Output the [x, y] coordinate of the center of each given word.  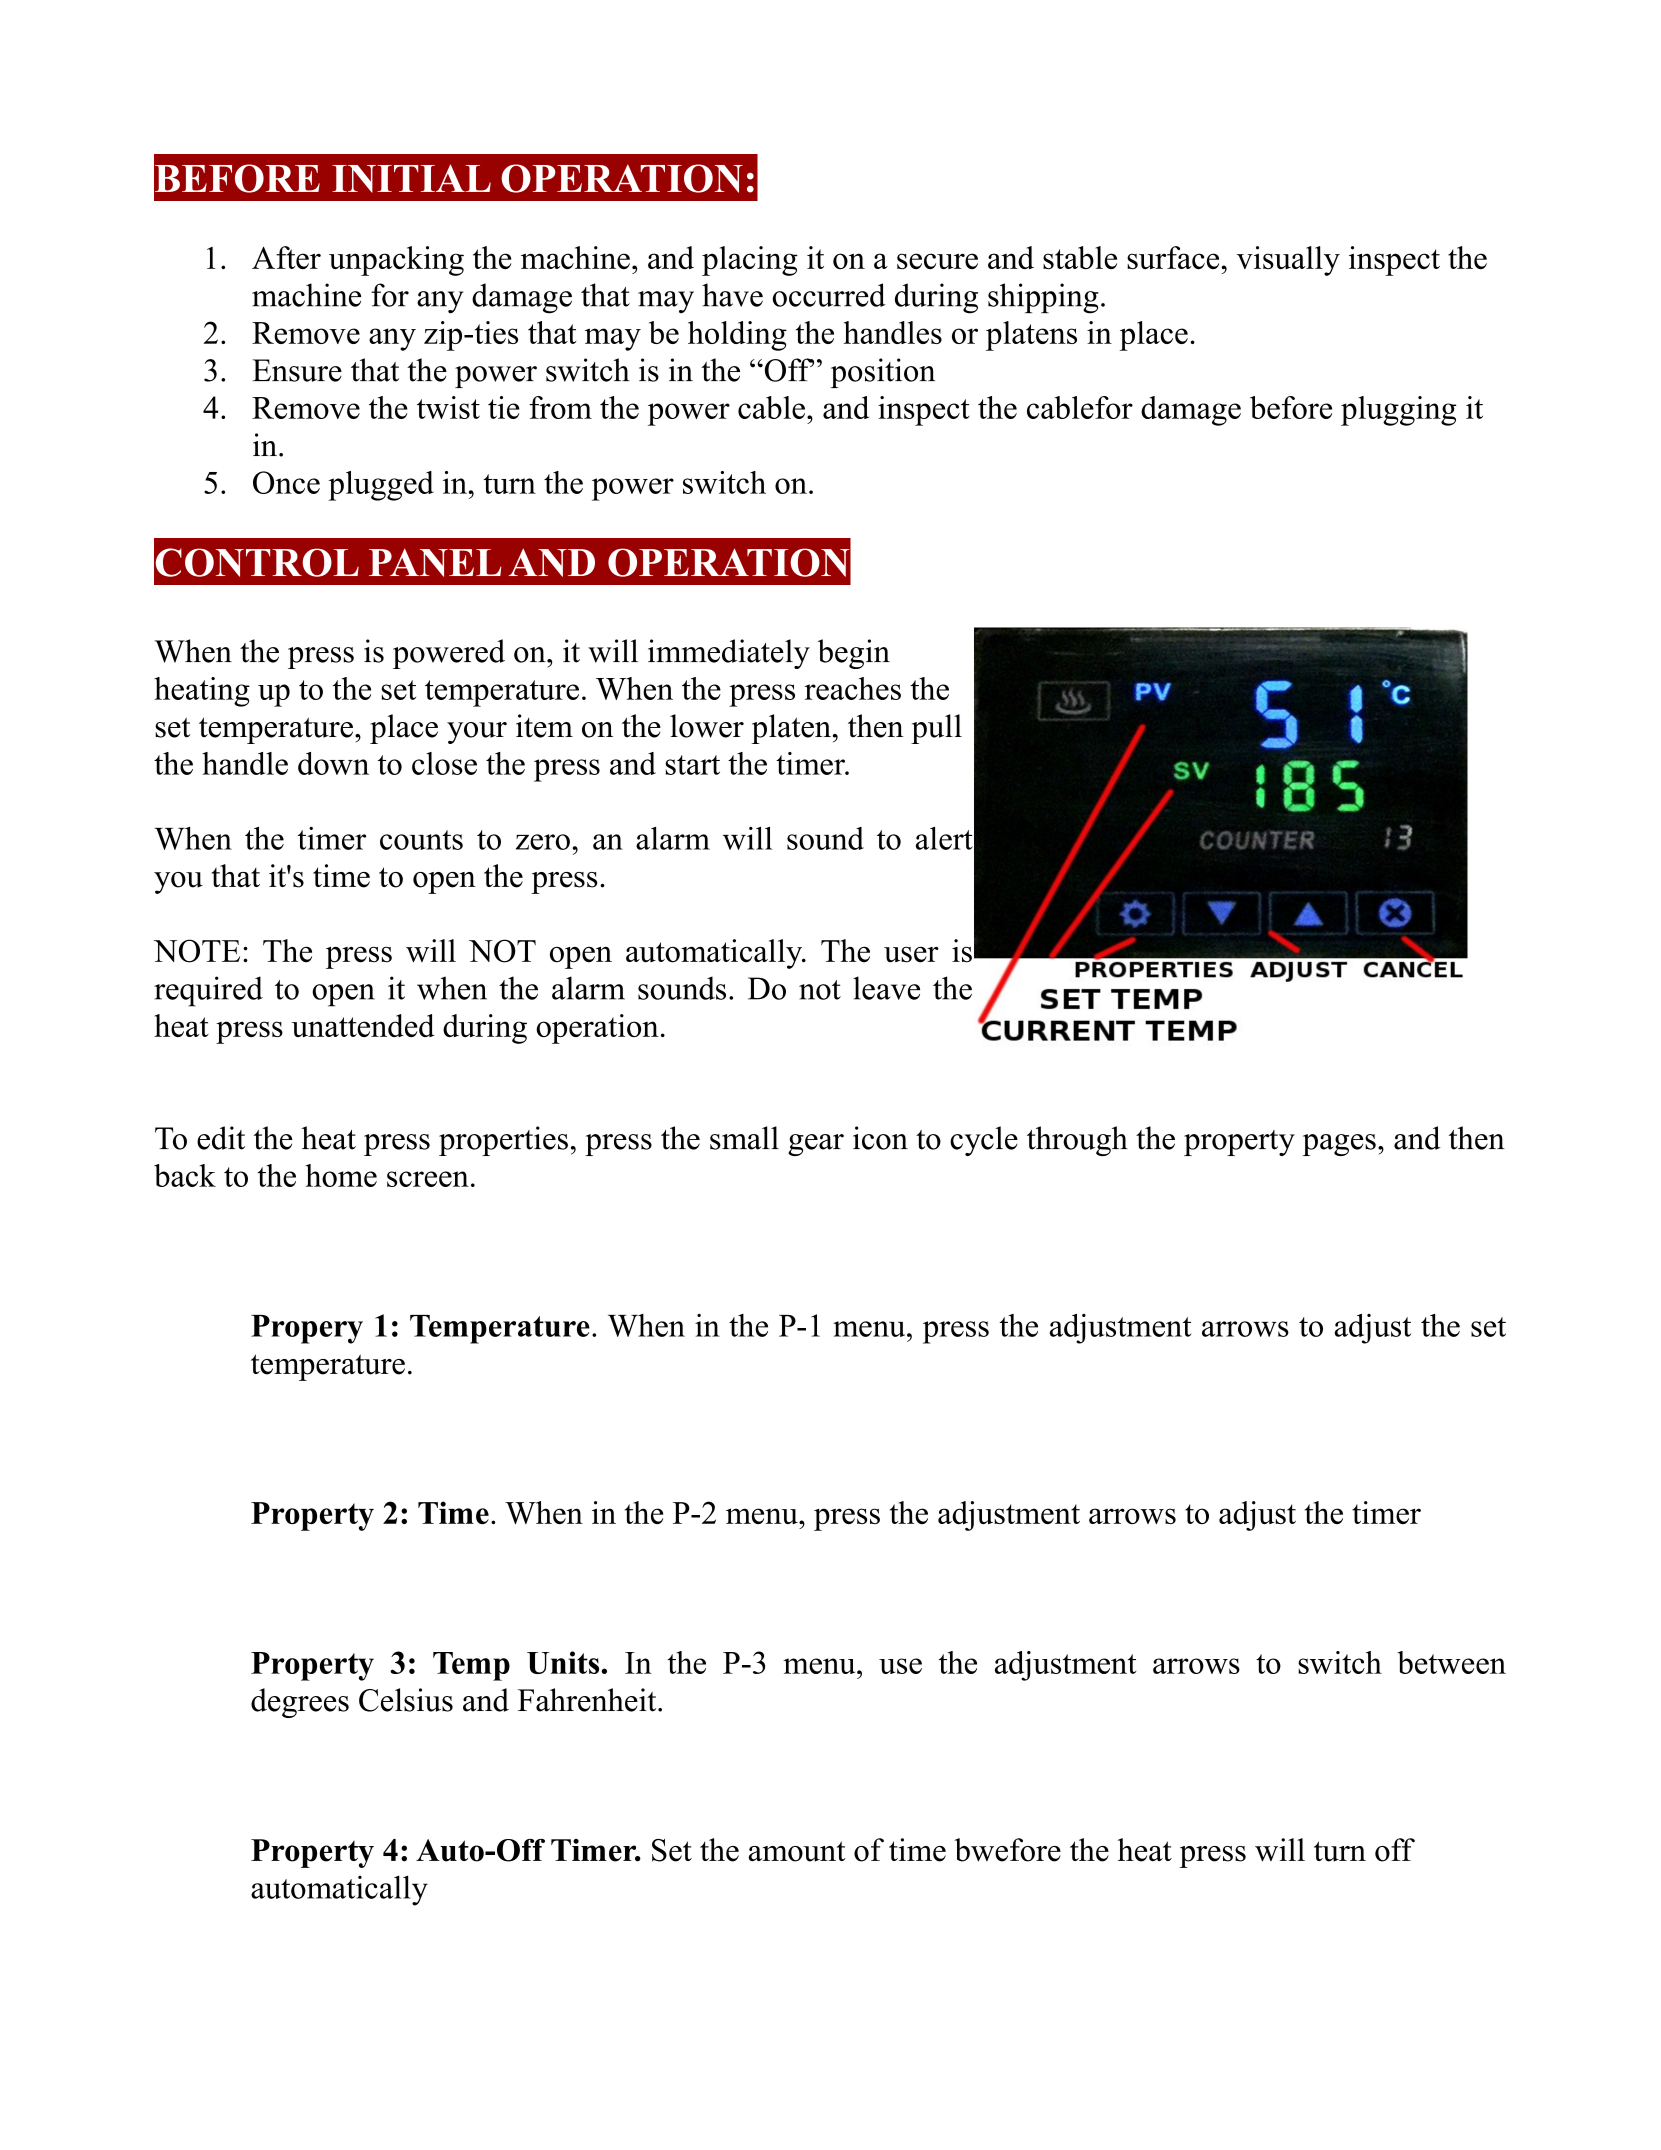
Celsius [406, 1700]
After [286, 257]
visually [1288, 261]
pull [936, 729]
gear [816, 1145]
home [341, 1175]
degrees [300, 1703]
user [911, 954]
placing [750, 261]
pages [1339, 1145]
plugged [381, 486]
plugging [1398, 411]
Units [564, 1662]
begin [854, 654]
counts [421, 840]
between [1451, 1662]
